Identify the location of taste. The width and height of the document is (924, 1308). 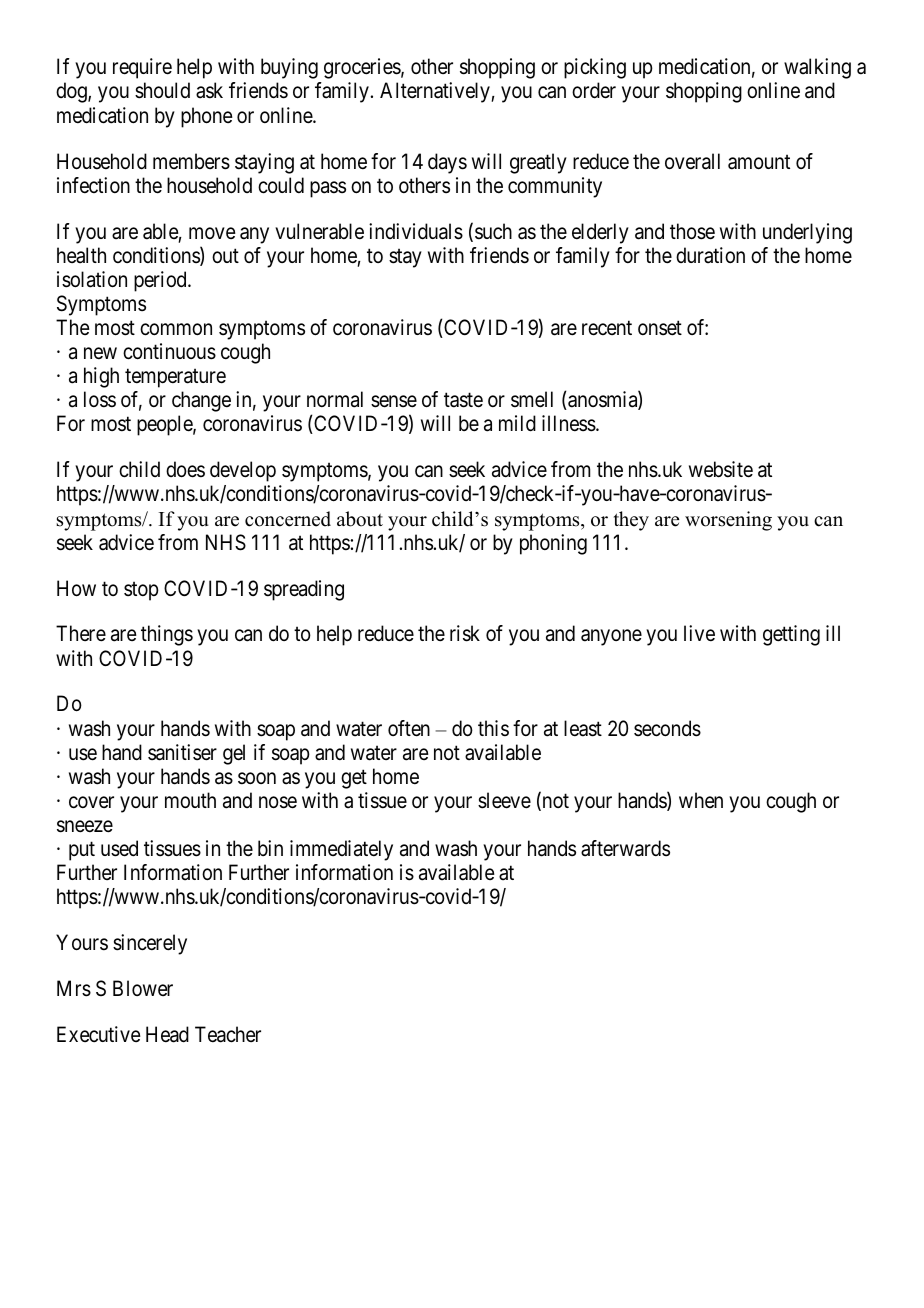
(463, 400).
